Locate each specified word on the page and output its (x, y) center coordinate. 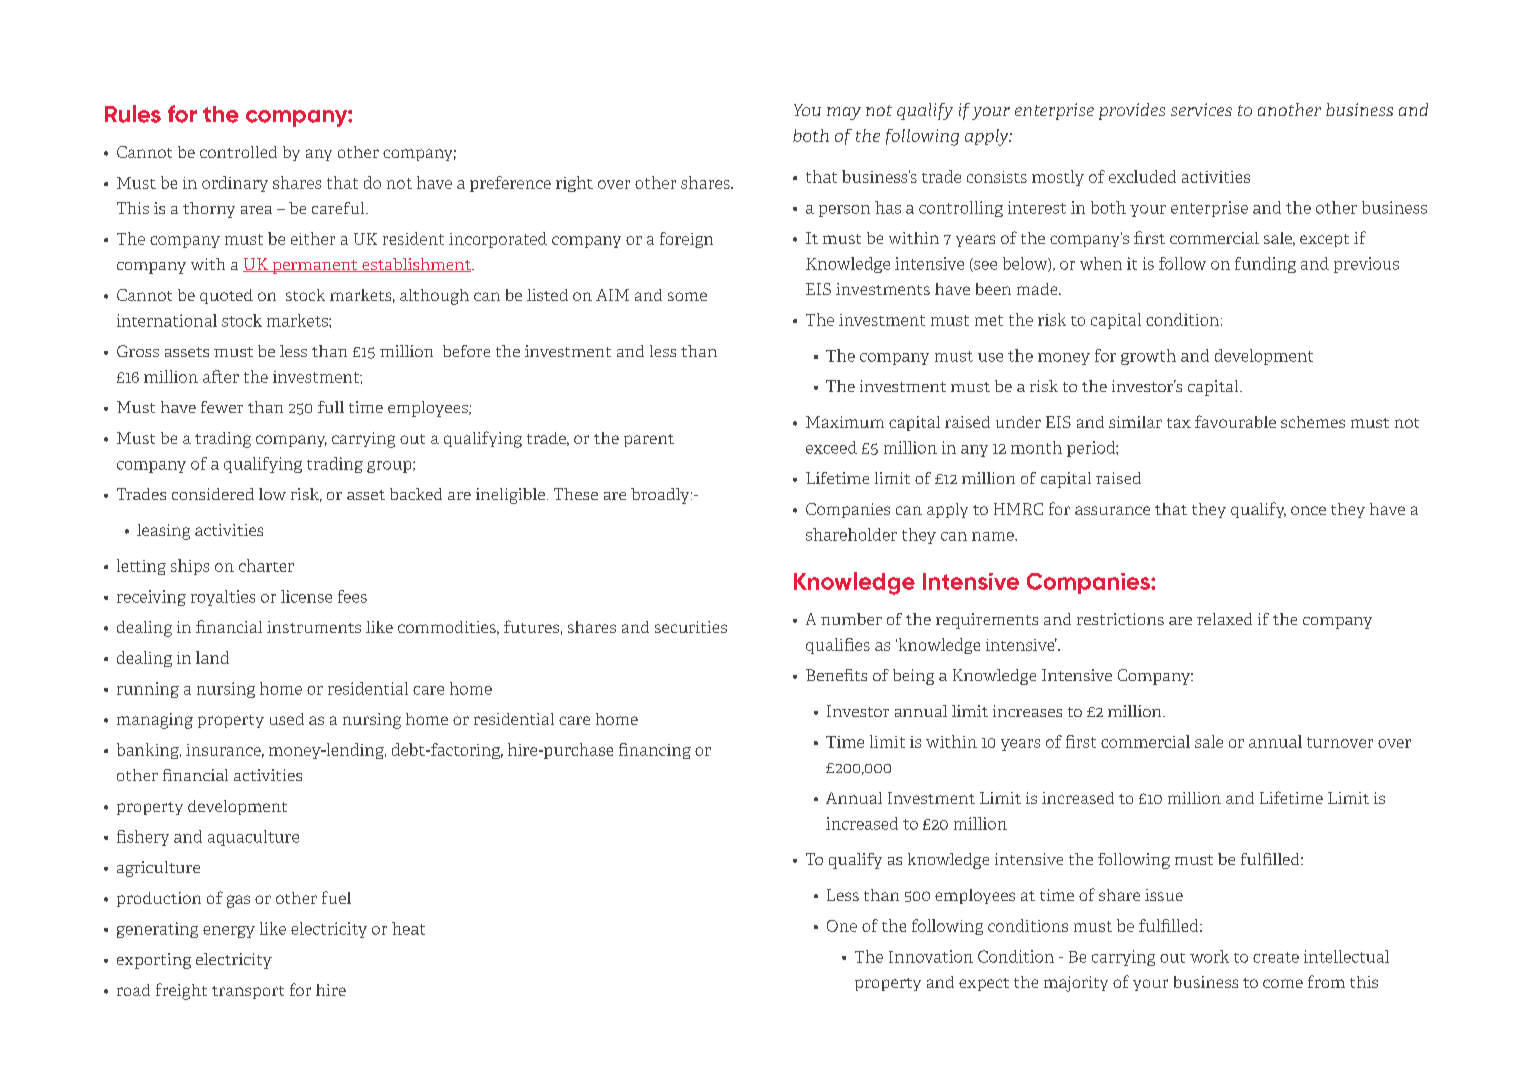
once (1308, 510)
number (851, 619)
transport (248, 992)
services (1201, 109)
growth (1148, 357)
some (687, 296)
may (844, 113)
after (221, 376)
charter (266, 565)
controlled (238, 152)
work (1209, 956)
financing (655, 751)
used (287, 719)
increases (1027, 711)
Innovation (931, 956)
